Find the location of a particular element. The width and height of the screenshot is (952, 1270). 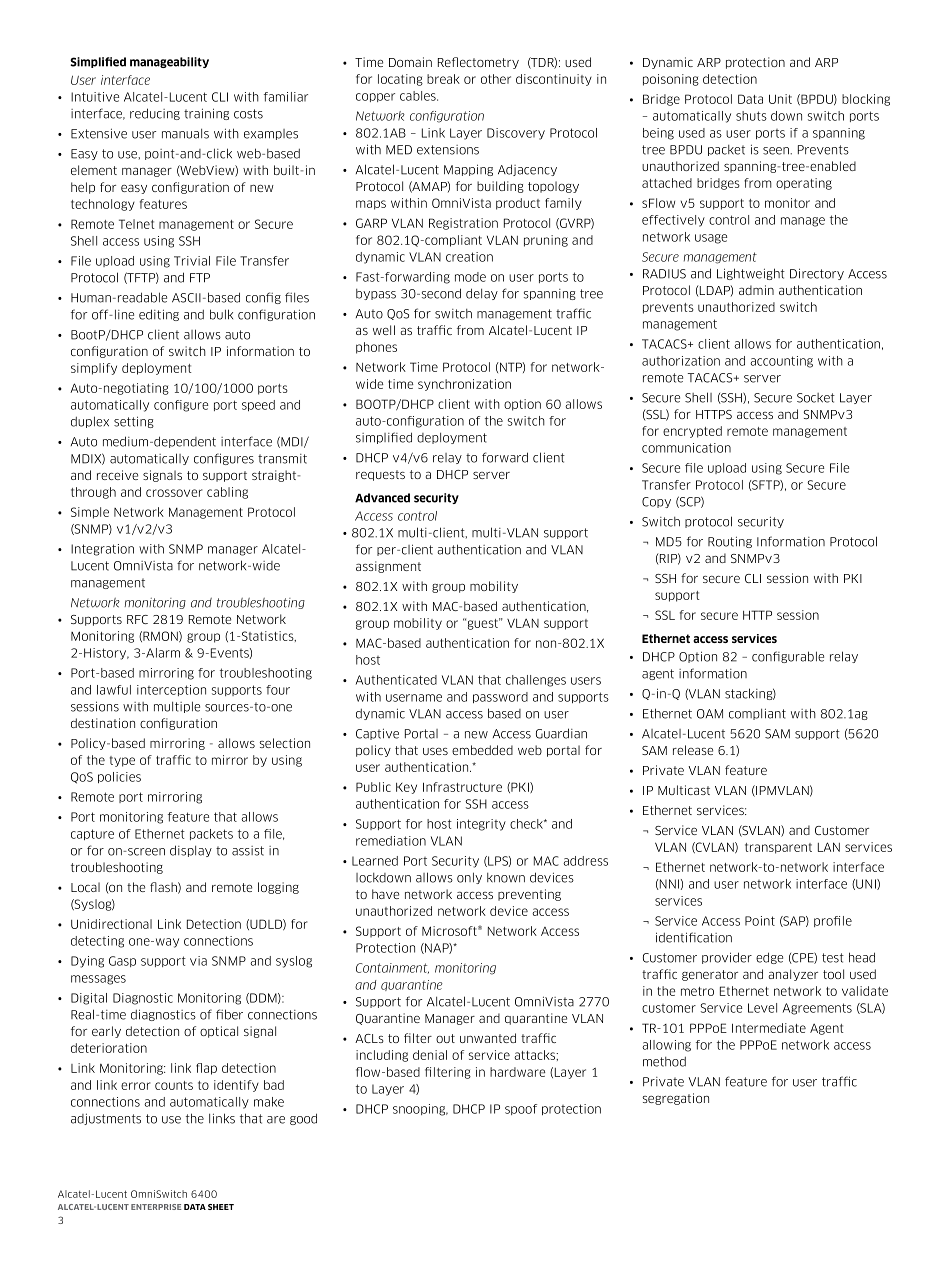

Unit is located at coordinates (780, 99).
